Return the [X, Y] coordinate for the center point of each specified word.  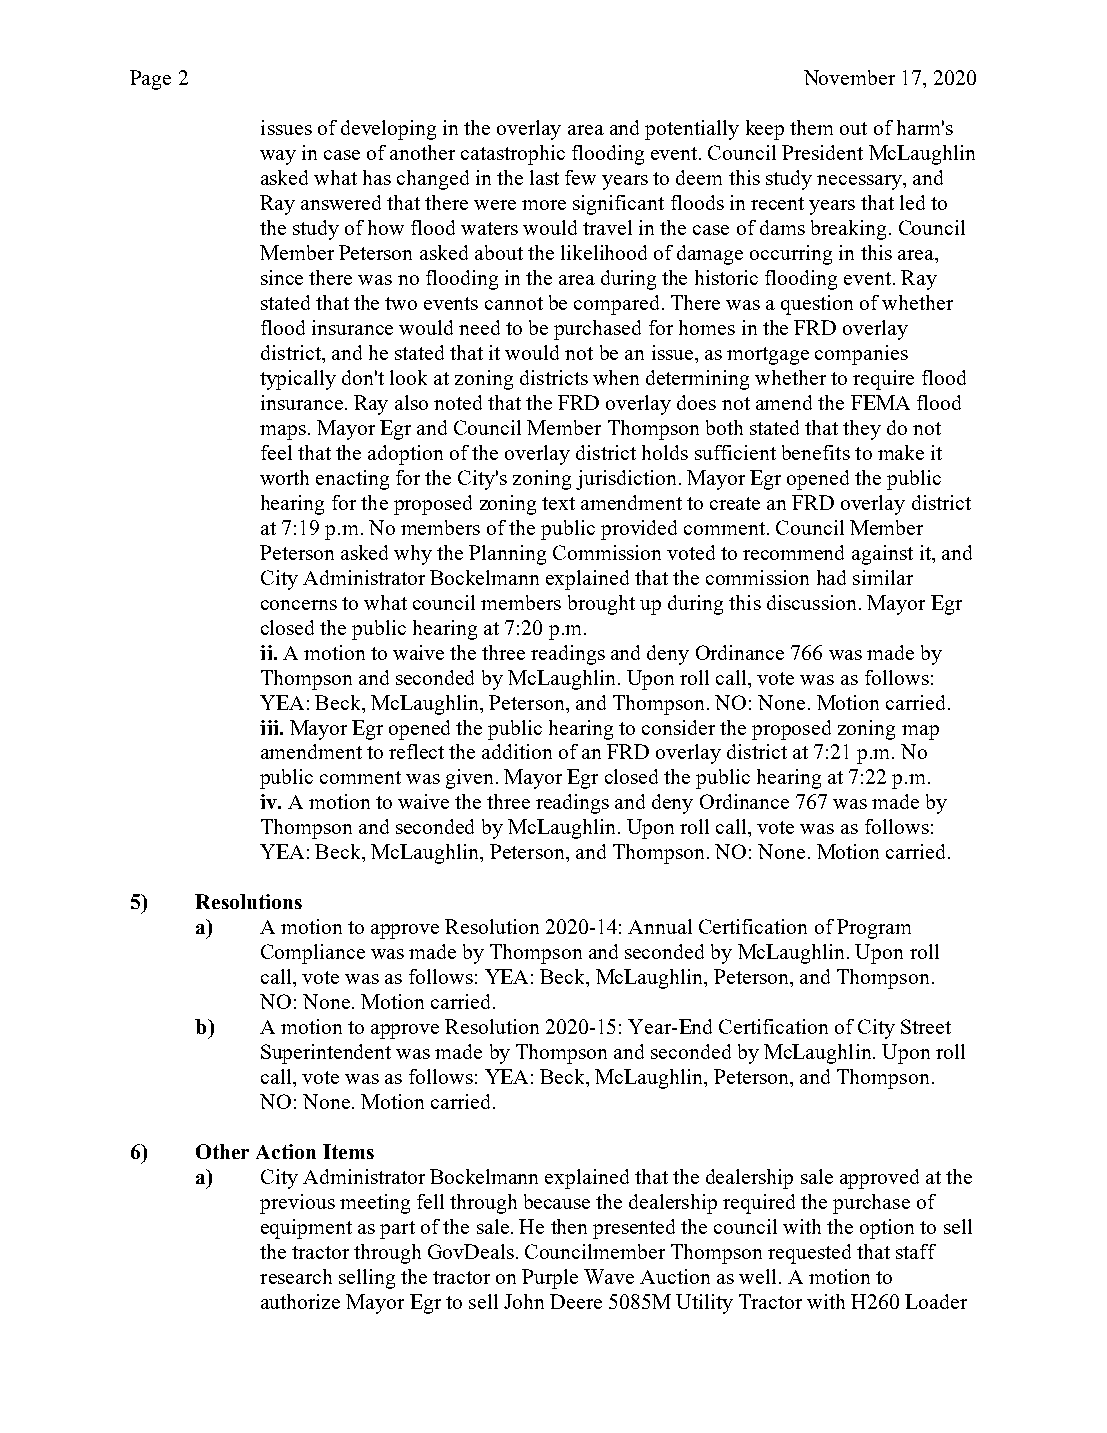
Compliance [313, 954]
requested [809, 1254]
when [616, 377]
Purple [550, 1279]
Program [874, 929]
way [278, 157]
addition [517, 751]
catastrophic [513, 155]
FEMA [880, 402]
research [296, 1276]
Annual [660, 926]
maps [283, 432]
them [811, 127]
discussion [811, 602]
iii [270, 727]
